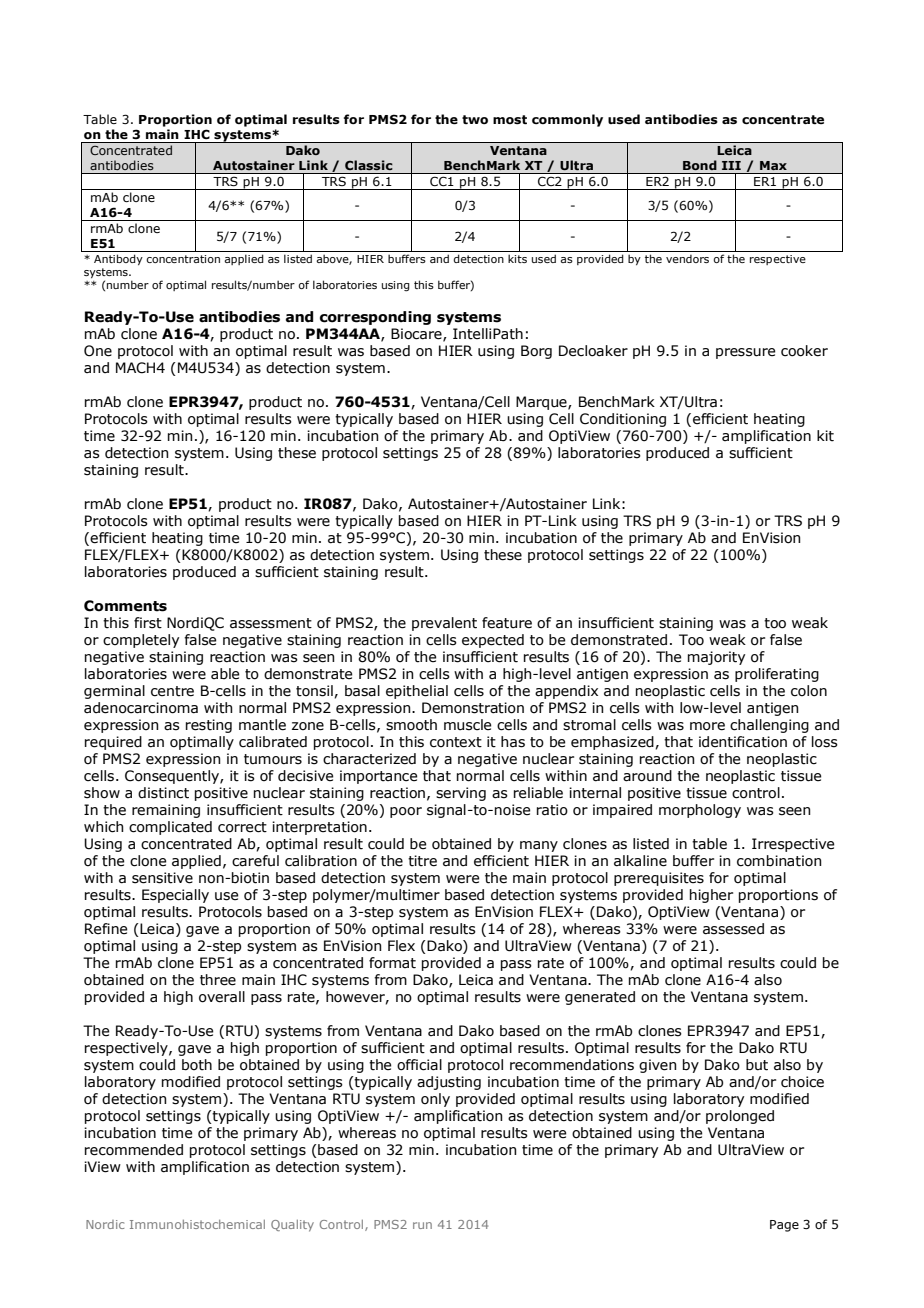 This screenshot has width=924, height=1308. Describe the element at coordinates (134, 1150) in the screenshot. I see `recommended` at that location.
